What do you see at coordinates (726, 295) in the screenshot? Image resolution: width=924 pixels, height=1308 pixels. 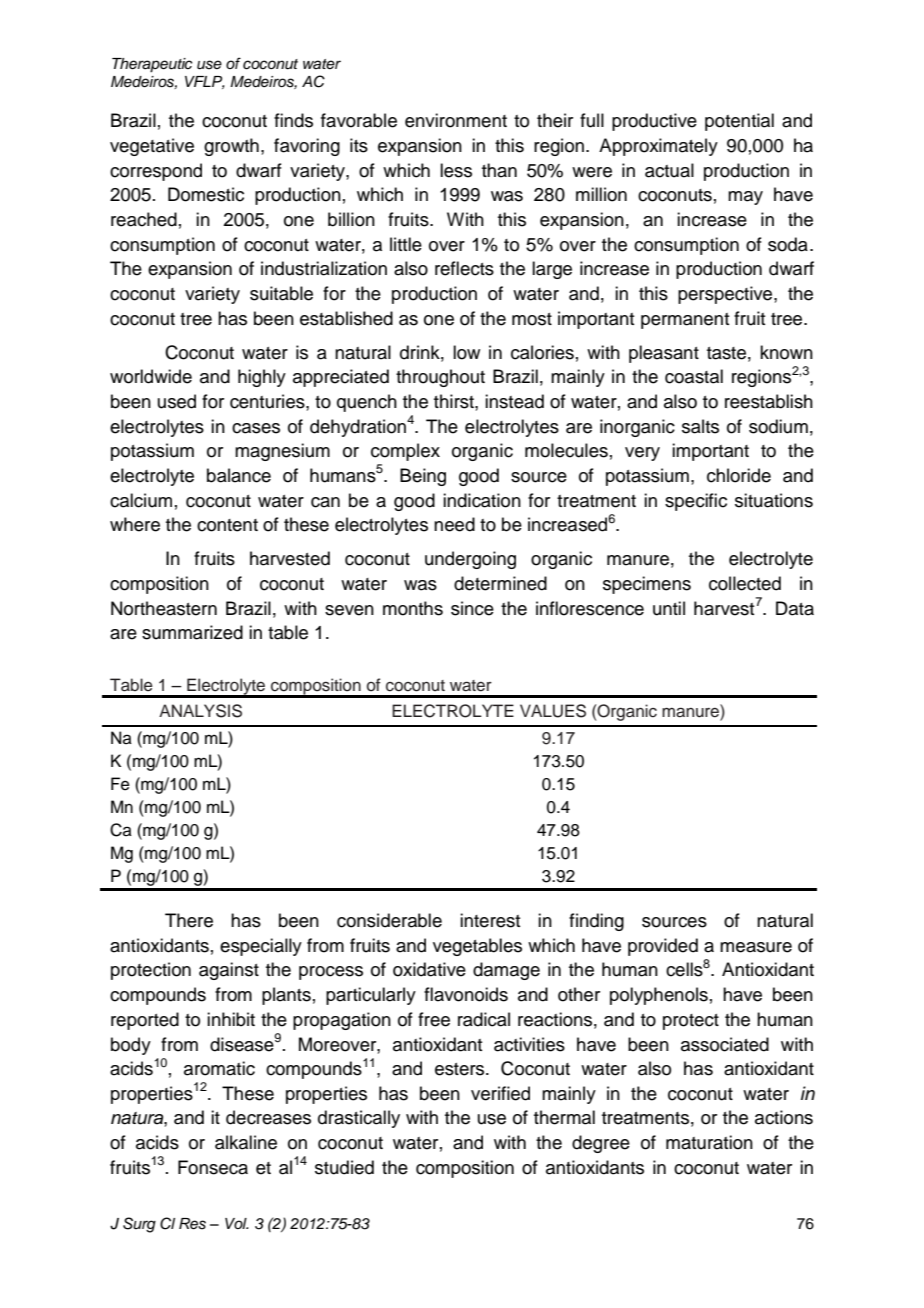 I see `perspective` at bounding box center [726, 295].
